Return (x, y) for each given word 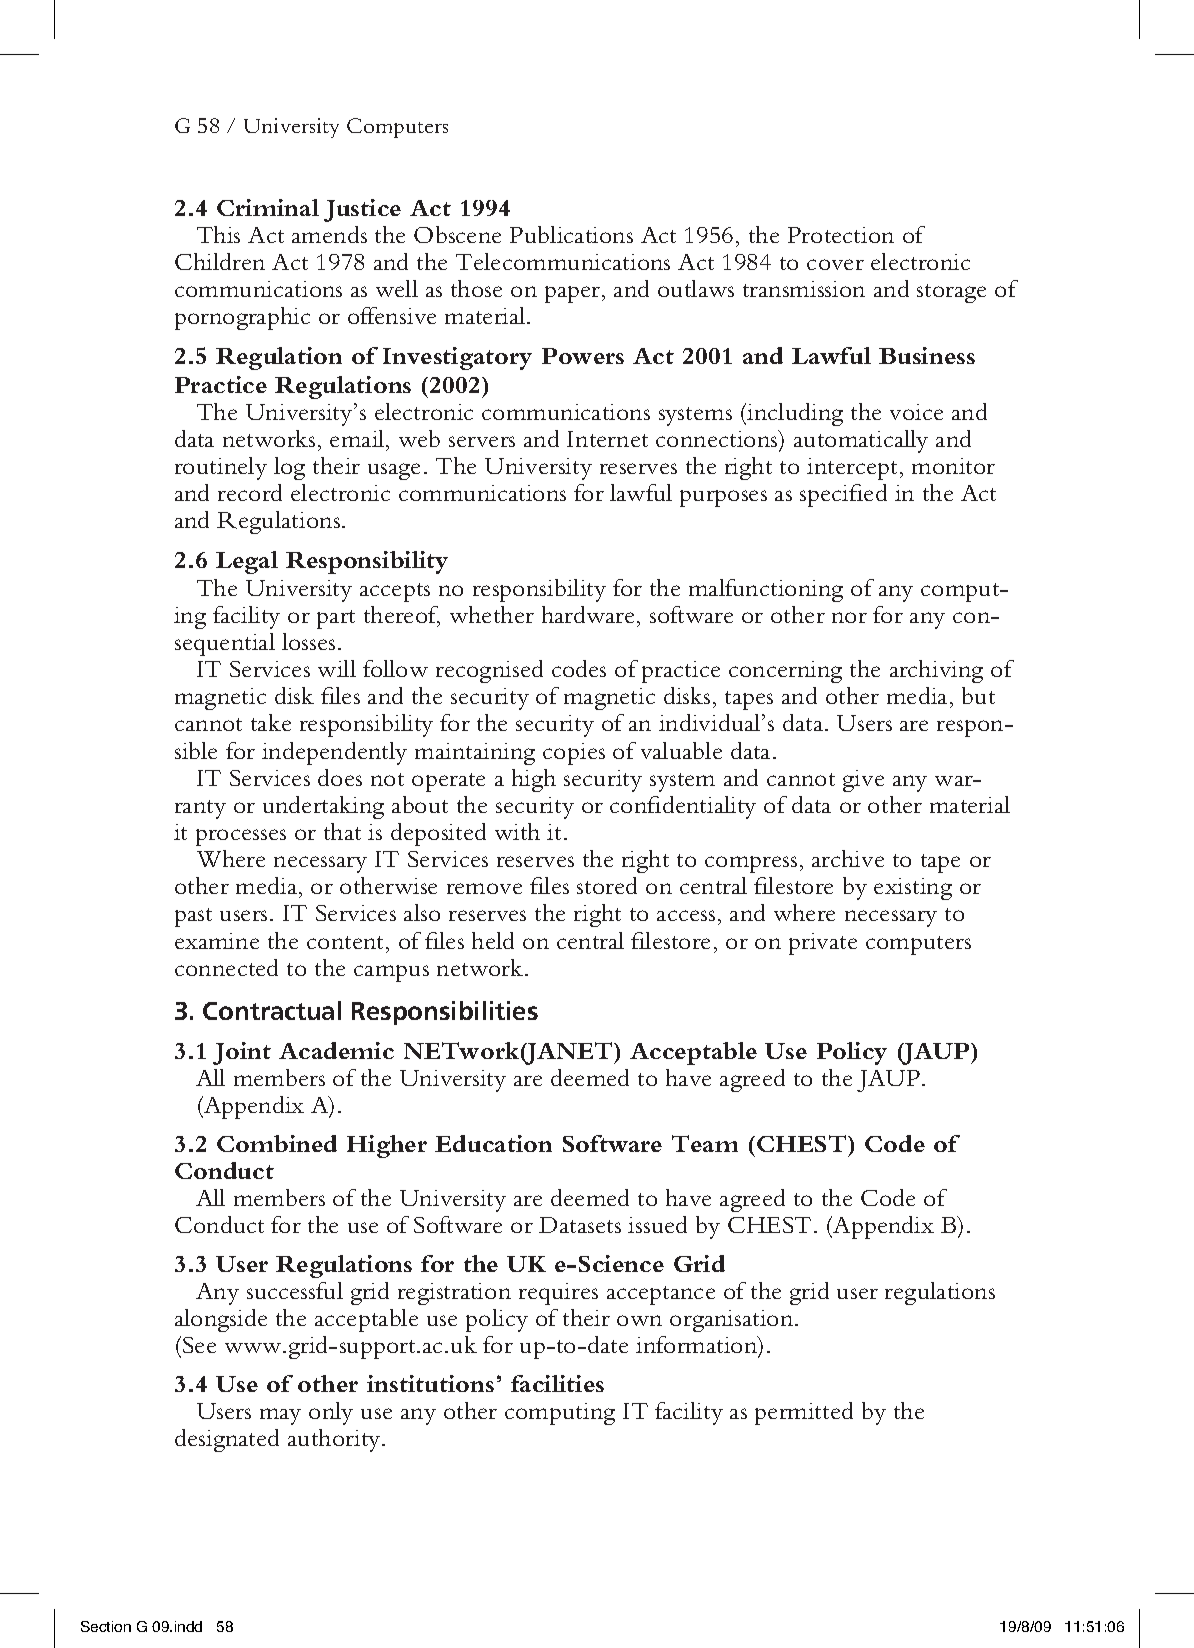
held (493, 940)
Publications (571, 234)
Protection (841, 235)
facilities (557, 1383)
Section (106, 1626)
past (193, 917)
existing (913, 889)
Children (220, 261)
